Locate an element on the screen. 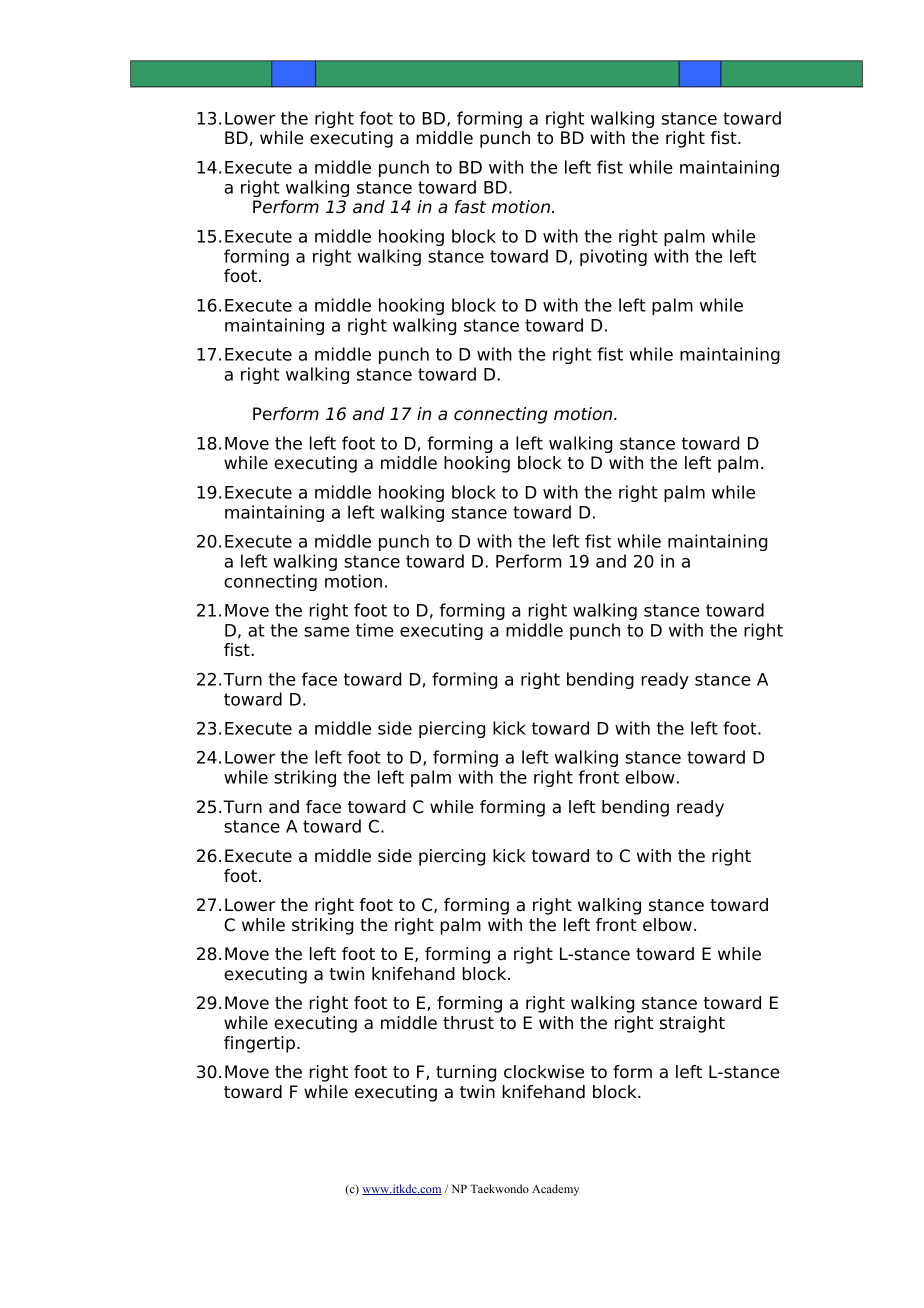  same is located at coordinates (327, 632).
